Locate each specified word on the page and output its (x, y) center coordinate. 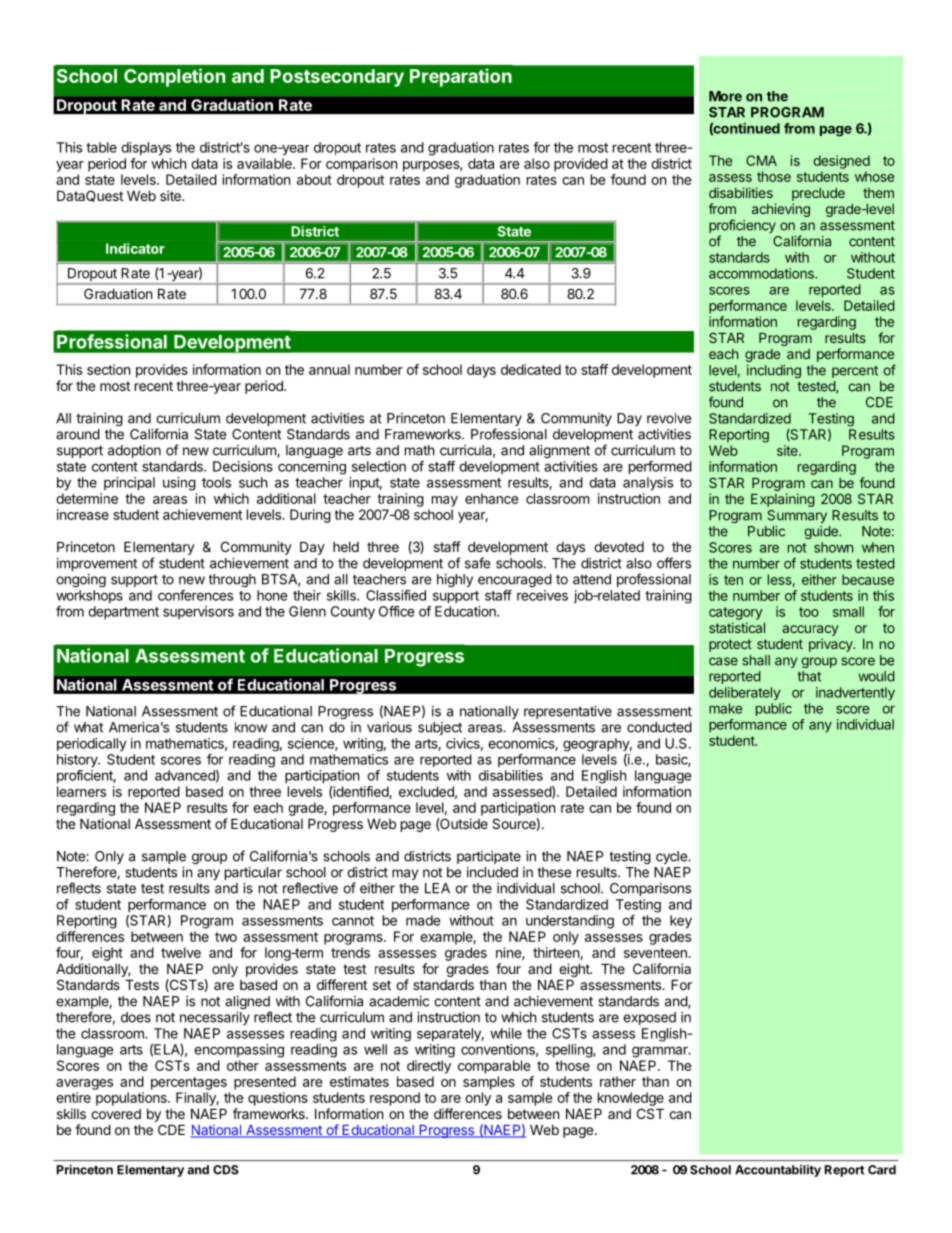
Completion (174, 77)
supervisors (198, 612)
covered (116, 1114)
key (681, 922)
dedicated (531, 369)
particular (253, 873)
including (774, 371)
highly (455, 580)
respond (395, 1099)
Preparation (461, 77)
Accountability (778, 1171)
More (725, 96)
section (108, 369)
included (492, 872)
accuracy (810, 630)
